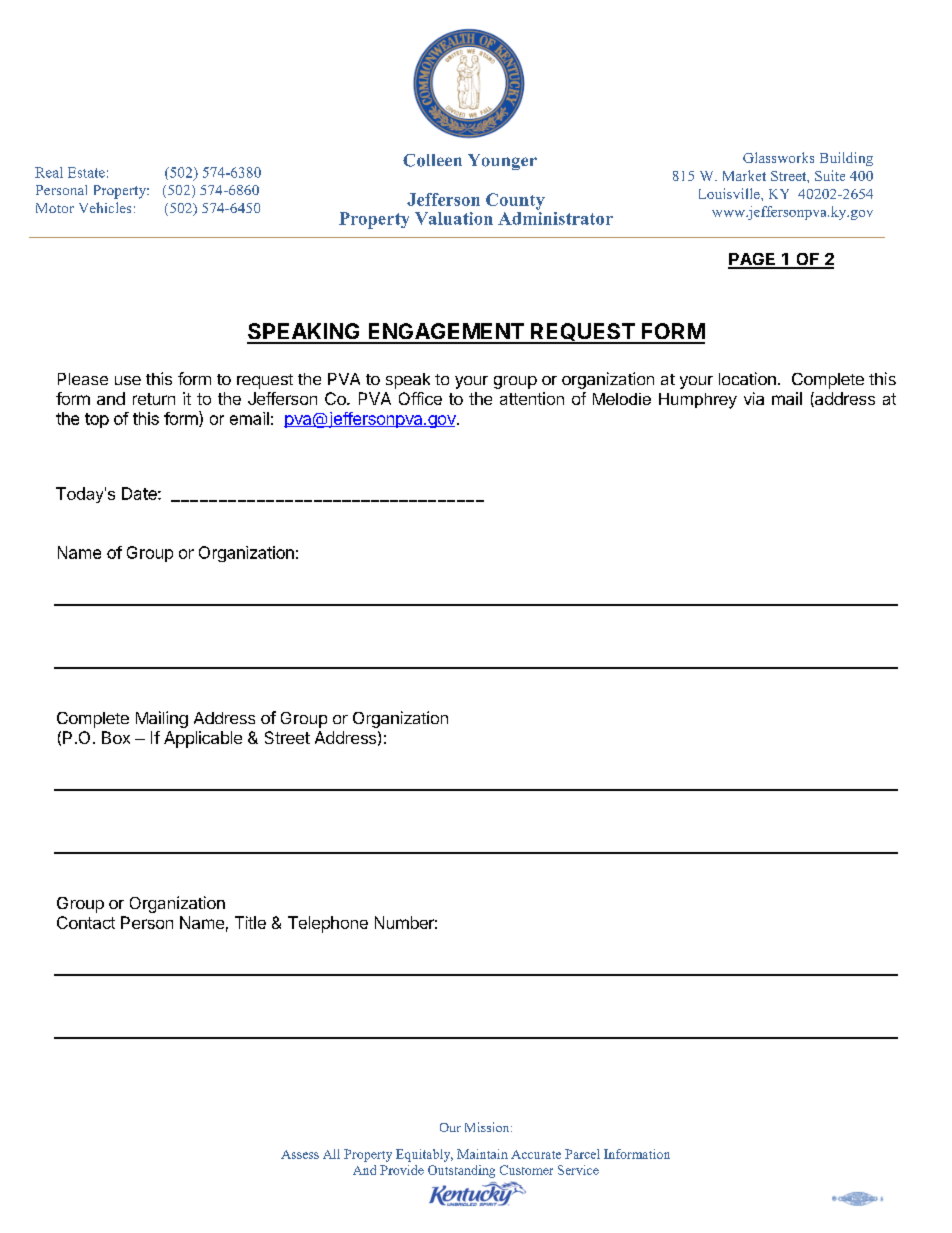 This screenshot has width=952, height=1233. I want to click on top, so click(97, 420).
